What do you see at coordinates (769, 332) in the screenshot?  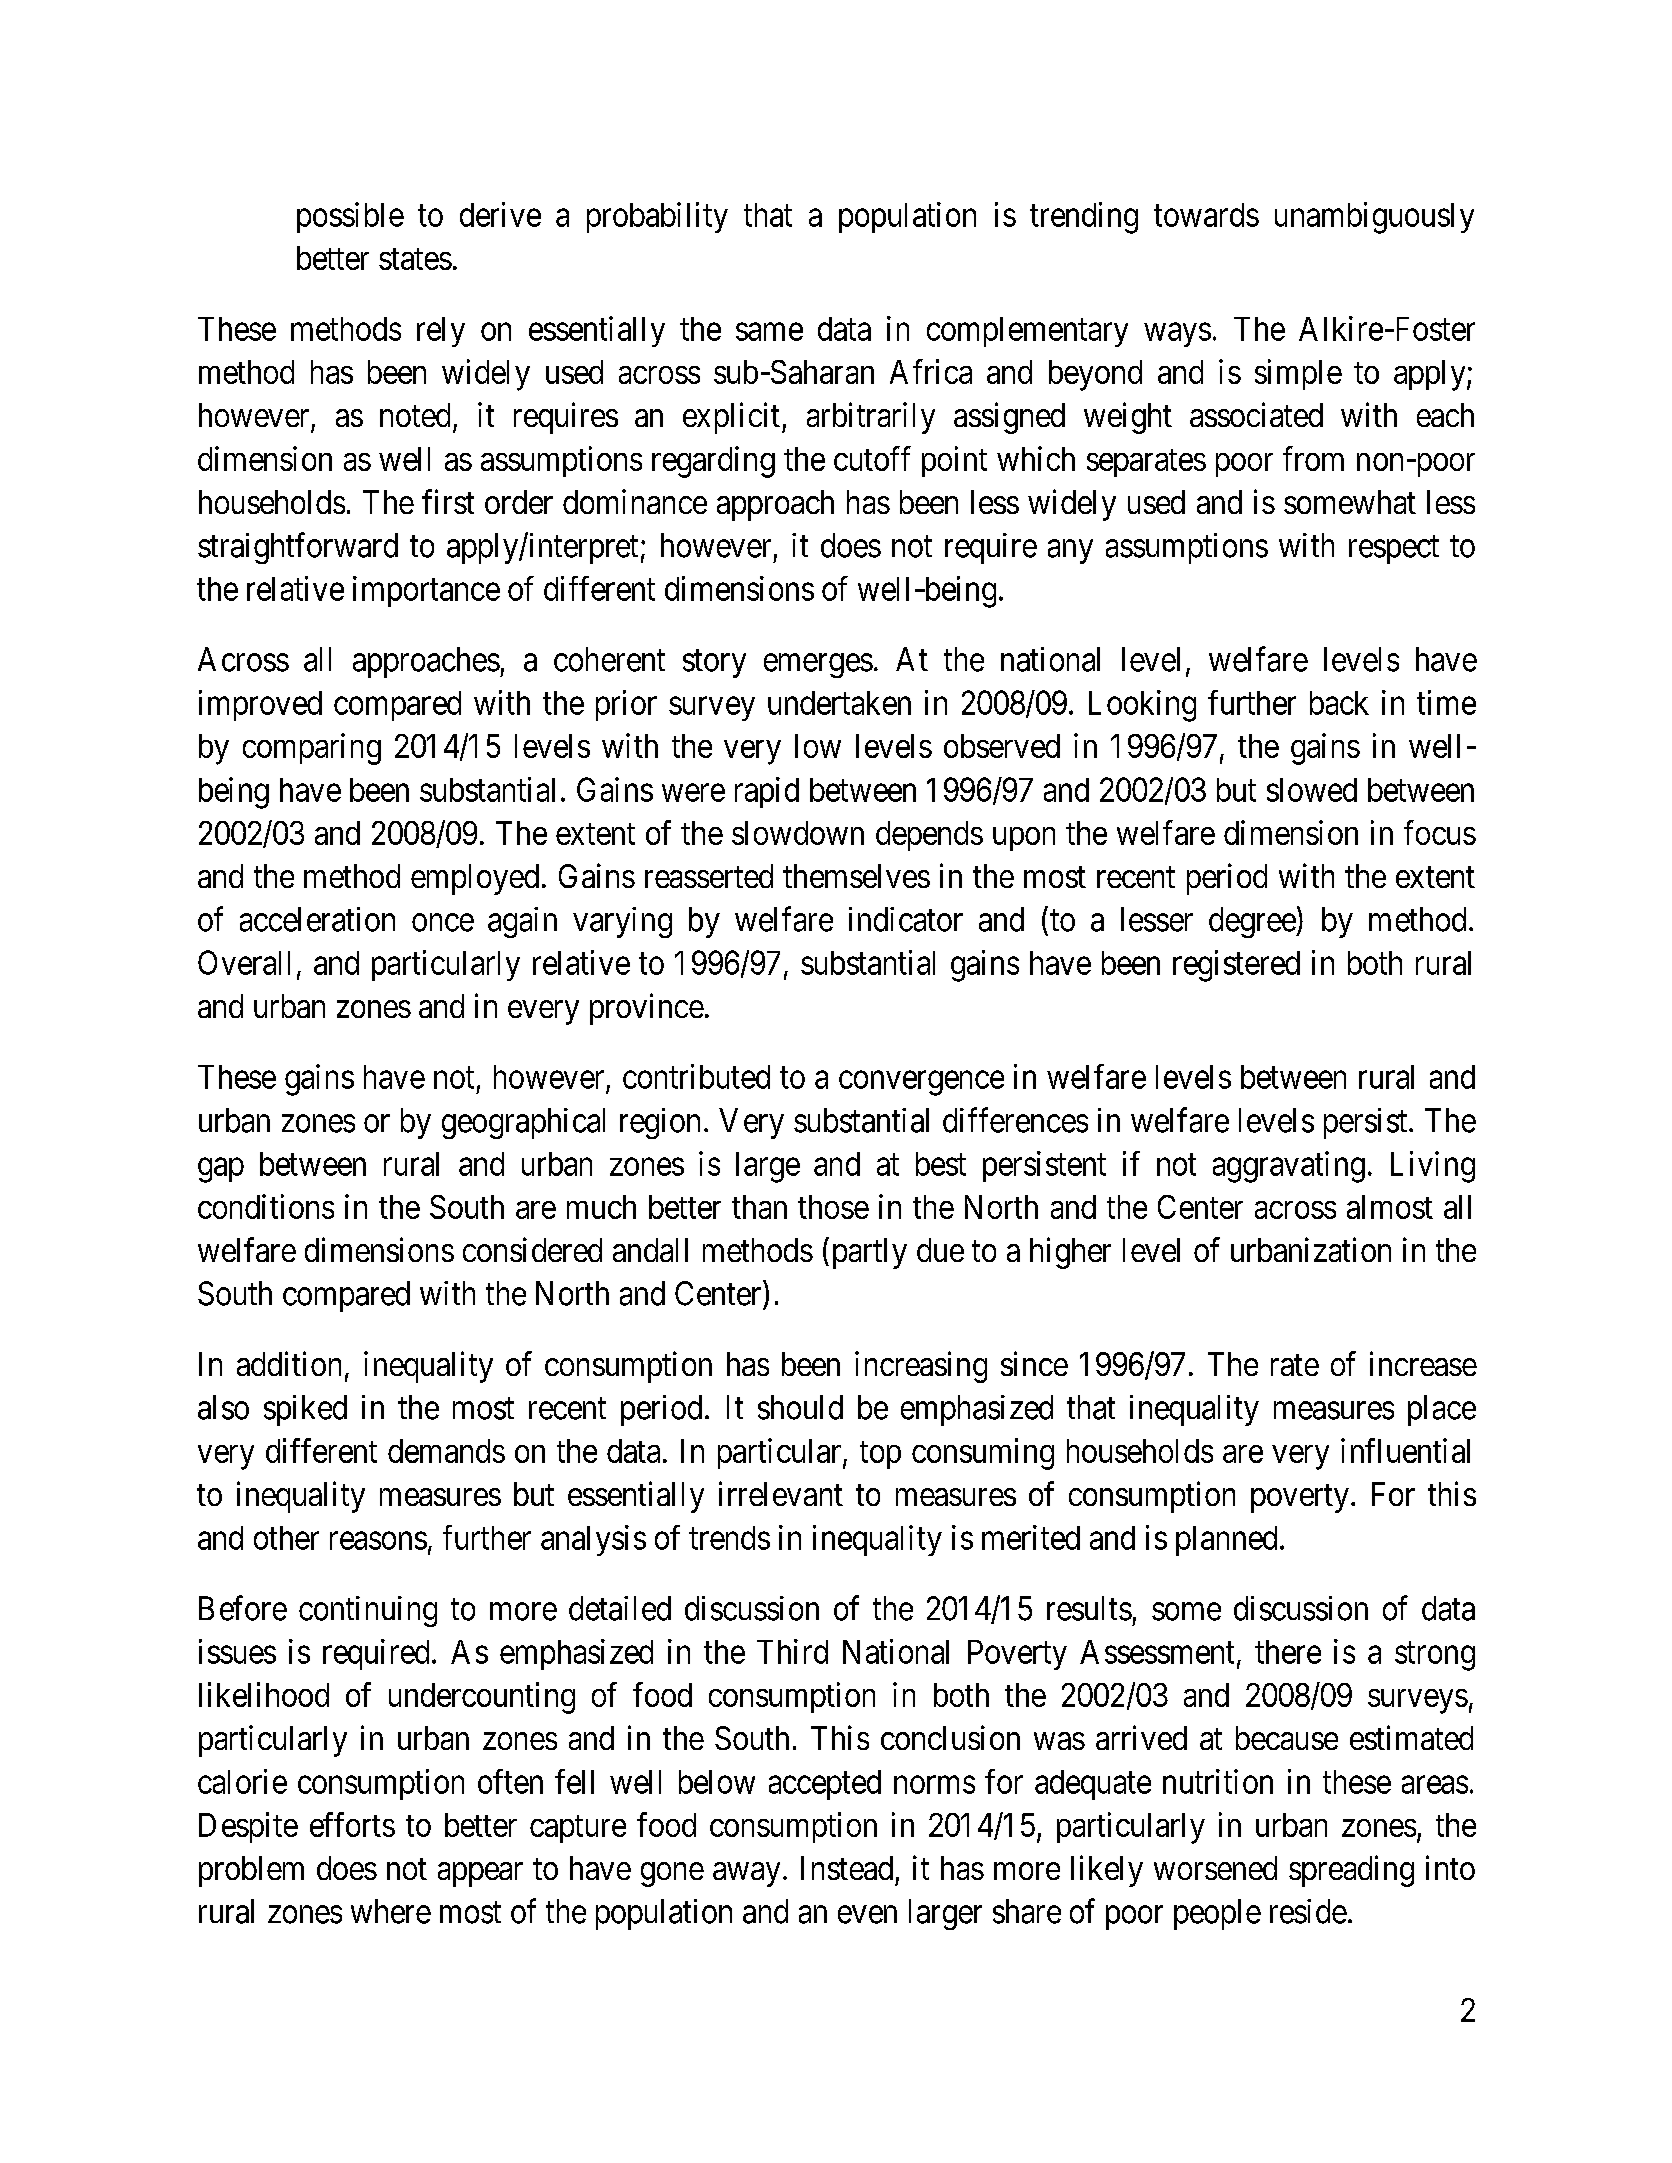 I see `same` at bounding box center [769, 332].
